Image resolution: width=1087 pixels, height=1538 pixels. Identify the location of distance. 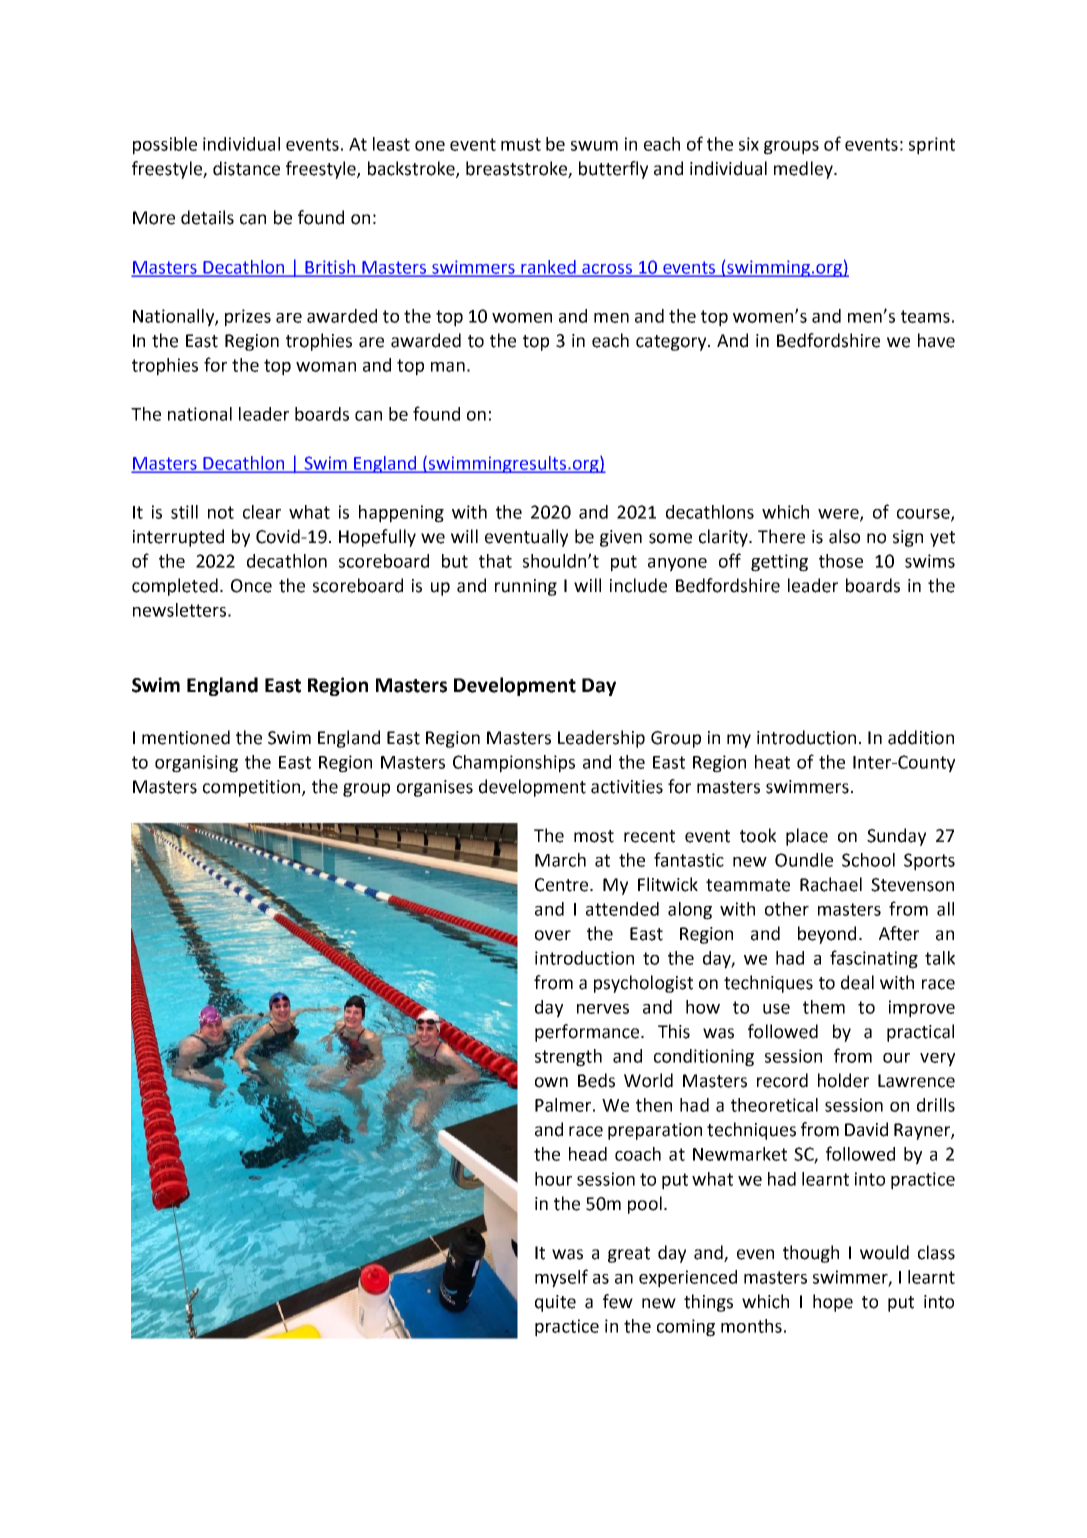
(246, 168).
